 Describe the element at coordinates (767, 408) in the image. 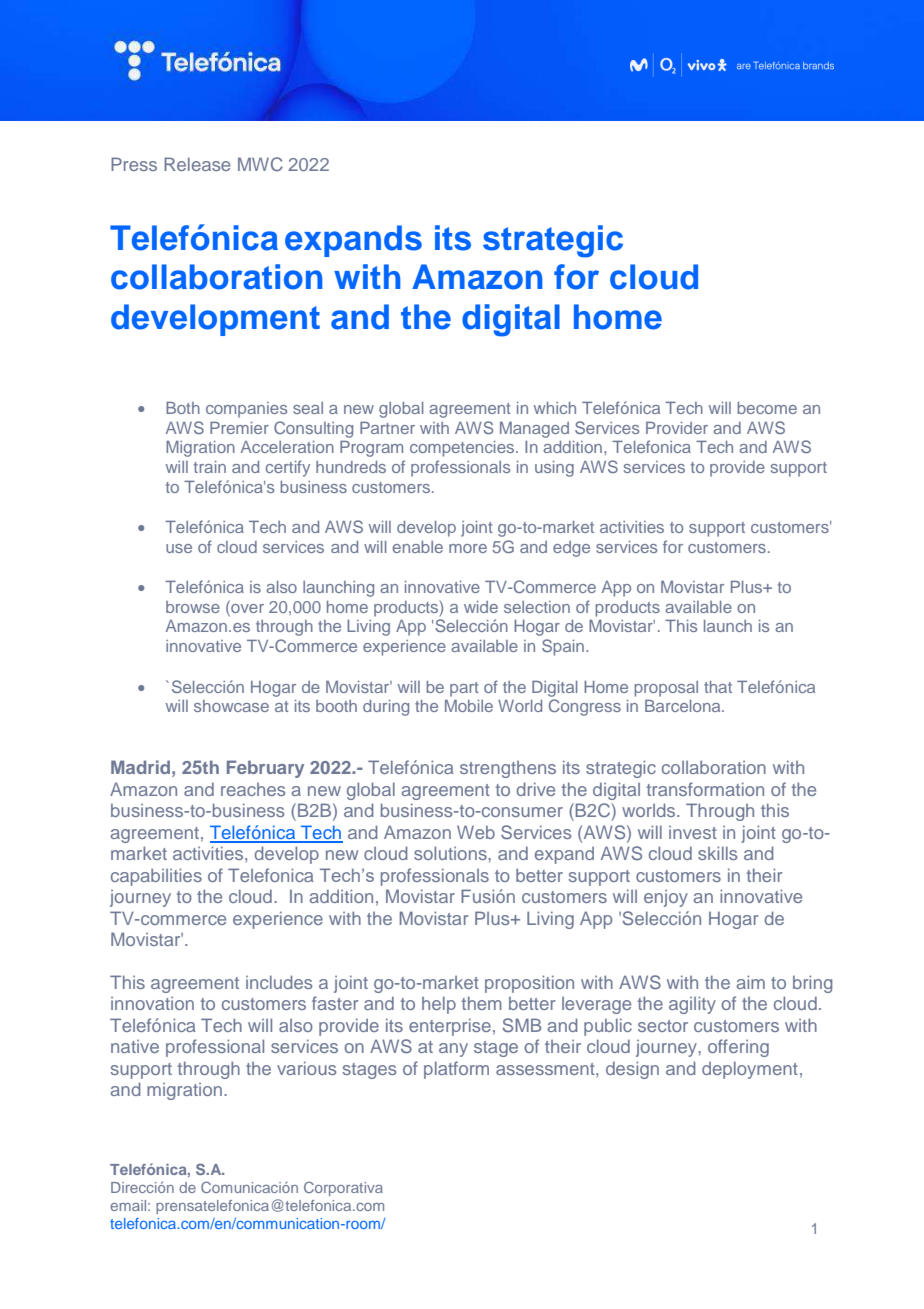

I see `become` at that location.
